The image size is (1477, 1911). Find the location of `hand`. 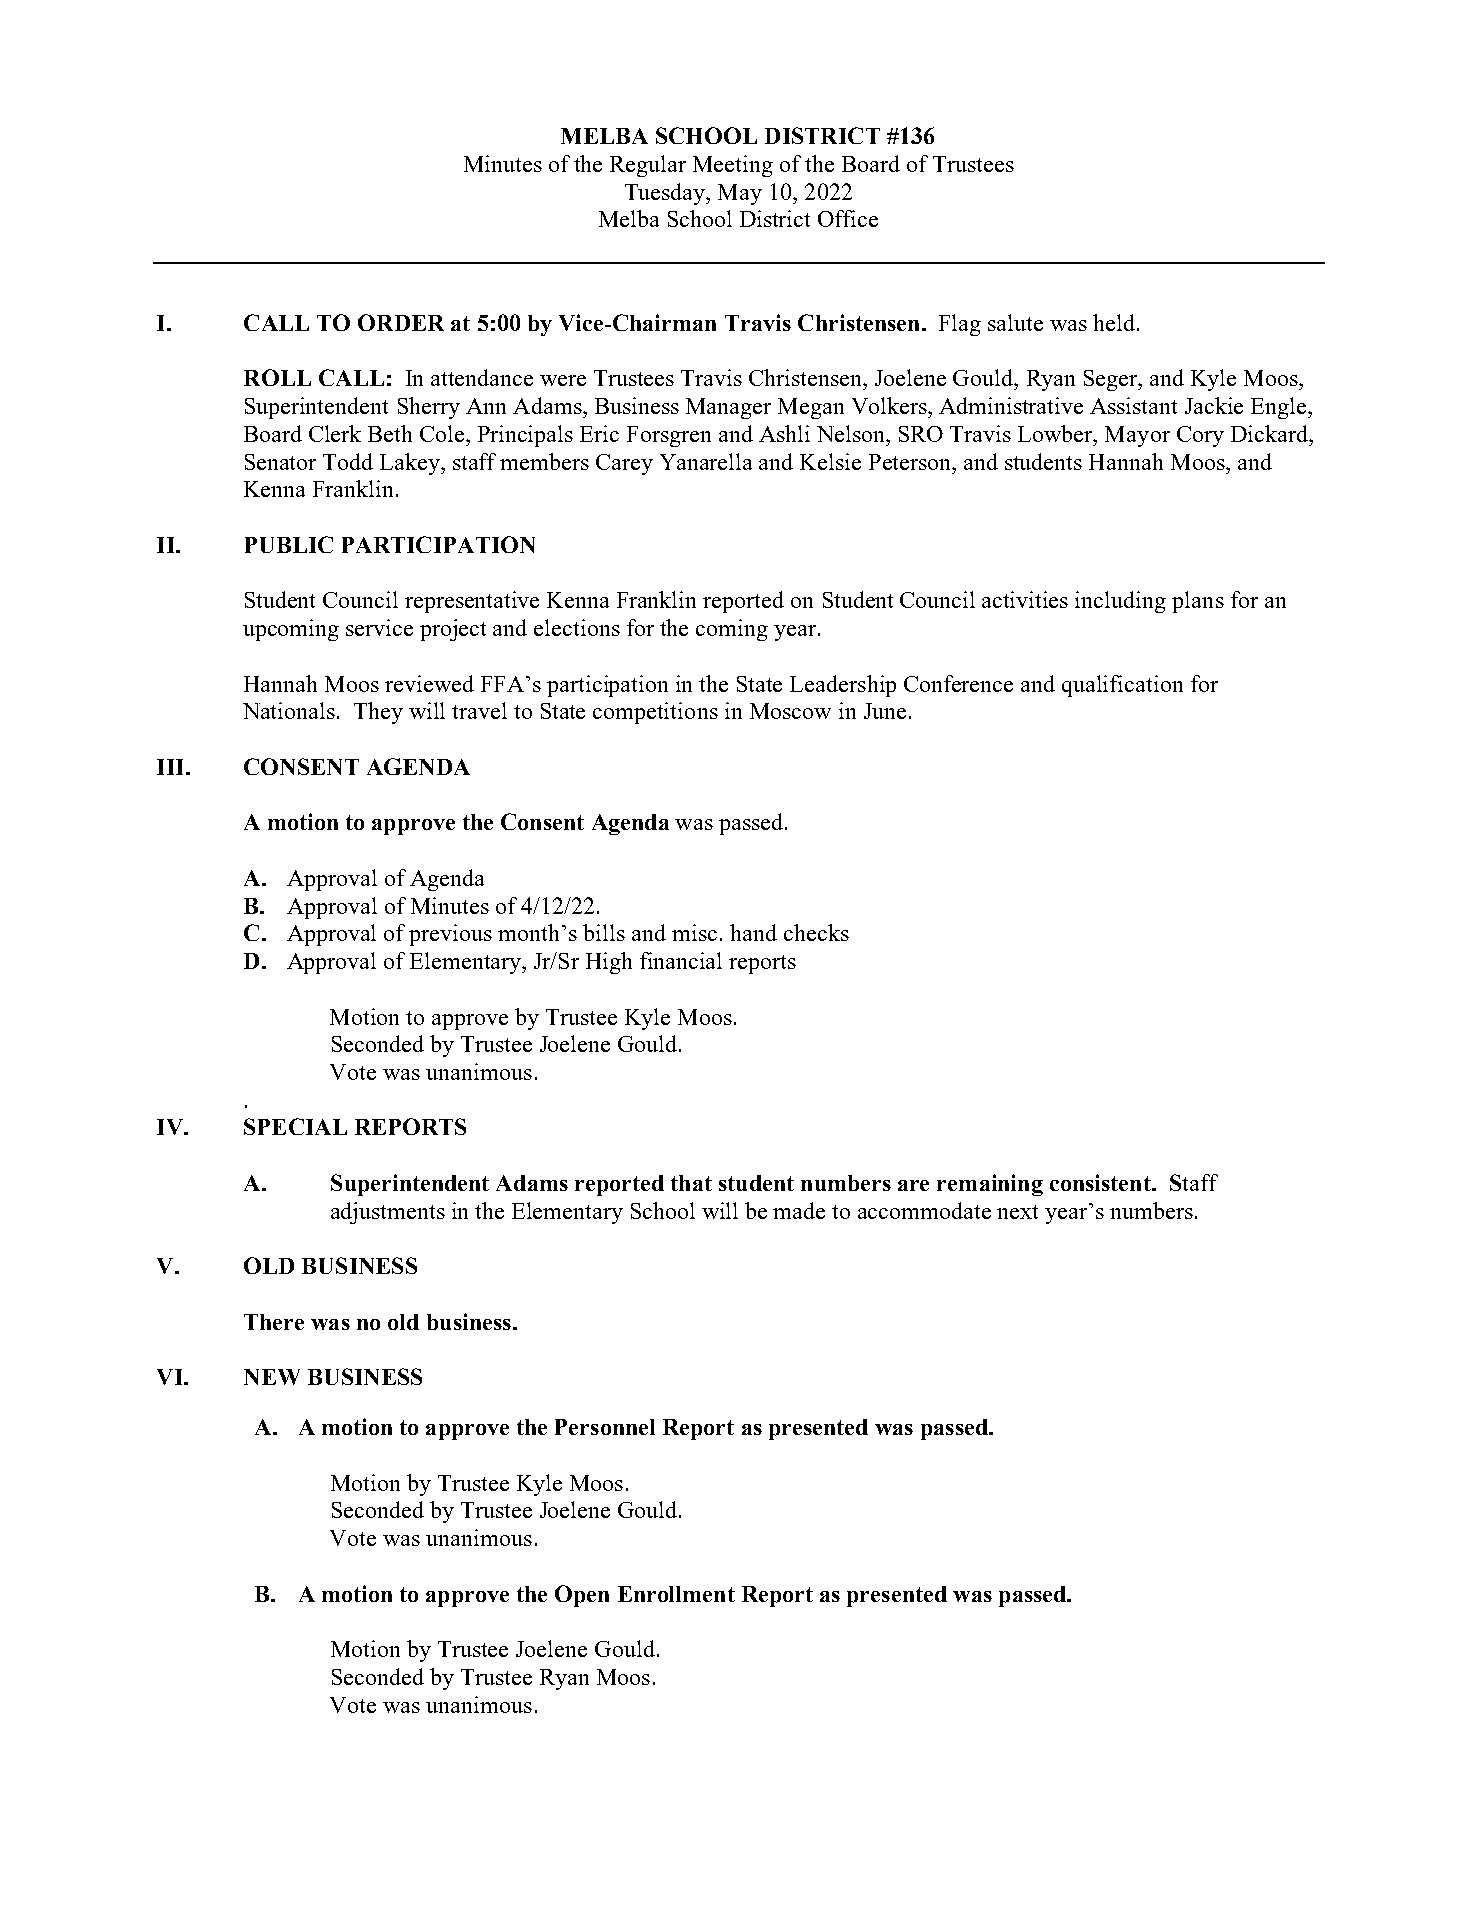

hand is located at coordinates (753, 932).
